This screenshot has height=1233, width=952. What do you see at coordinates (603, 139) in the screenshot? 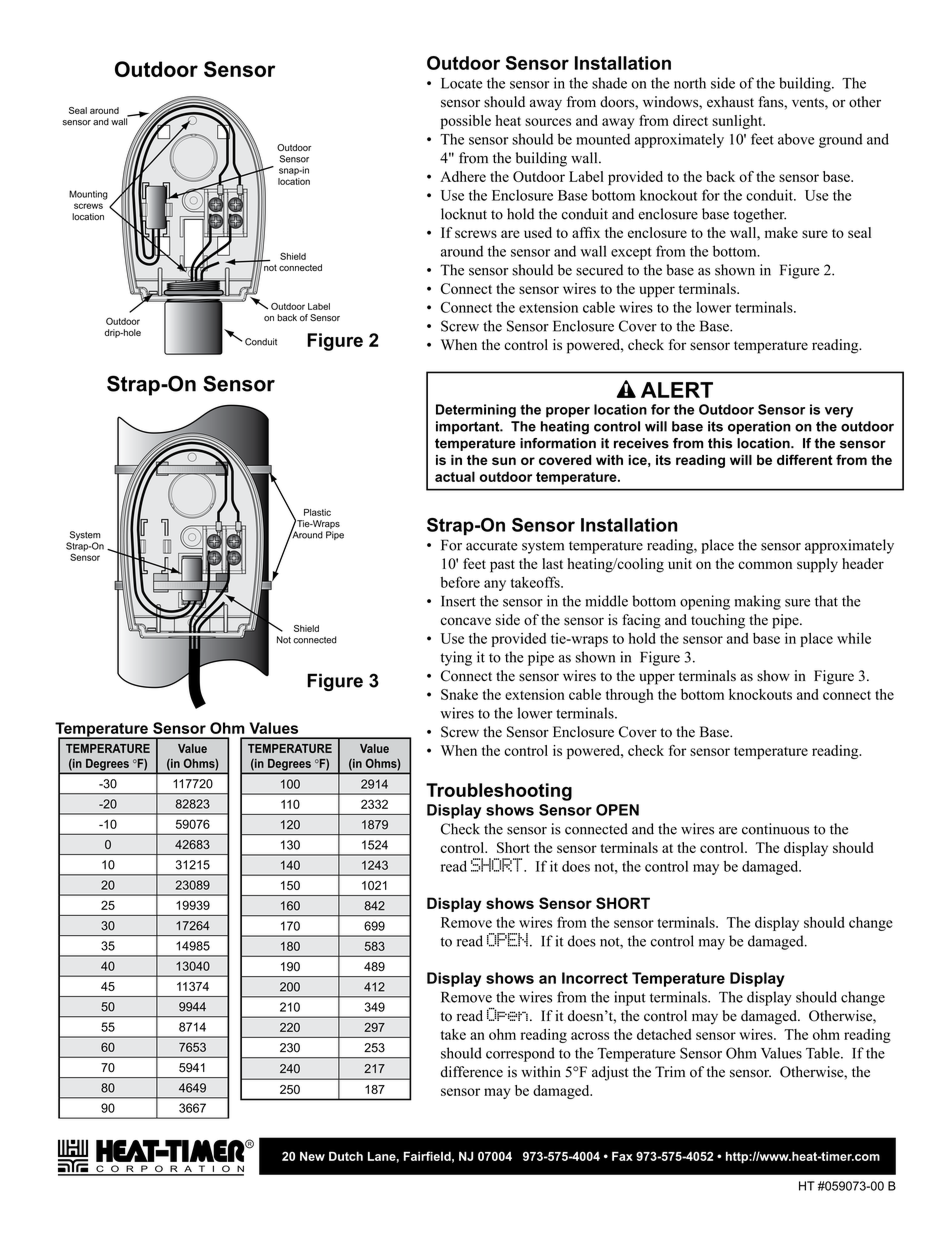
I see `mounted` at bounding box center [603, 139].
